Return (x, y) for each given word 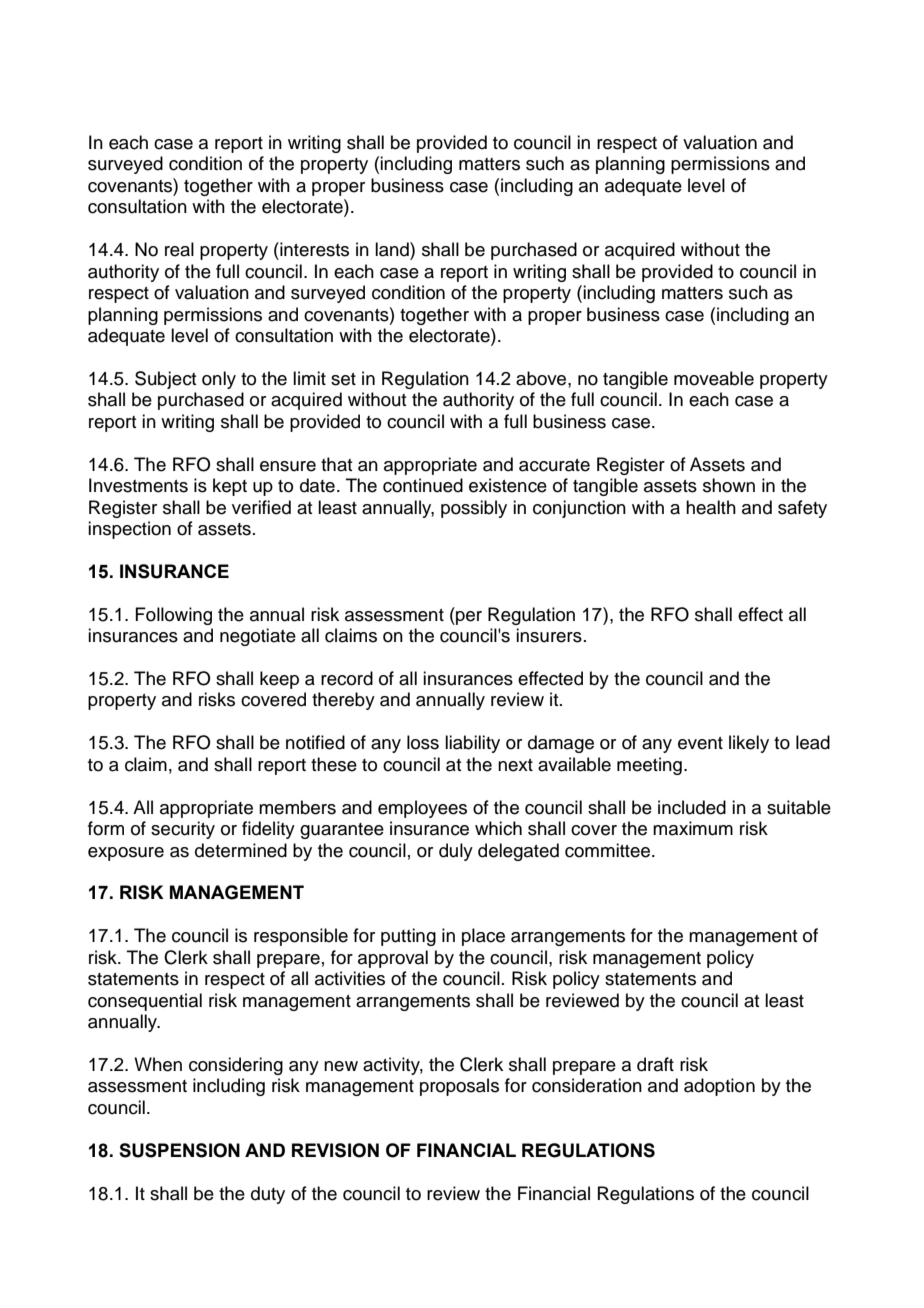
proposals (459, 1087)
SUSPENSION (179, 1150)
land (393, 249)
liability (472, 744)
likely (749, 744)
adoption (719, 1087)
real (179, 249)
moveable (714, 378)
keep (279, 680)
